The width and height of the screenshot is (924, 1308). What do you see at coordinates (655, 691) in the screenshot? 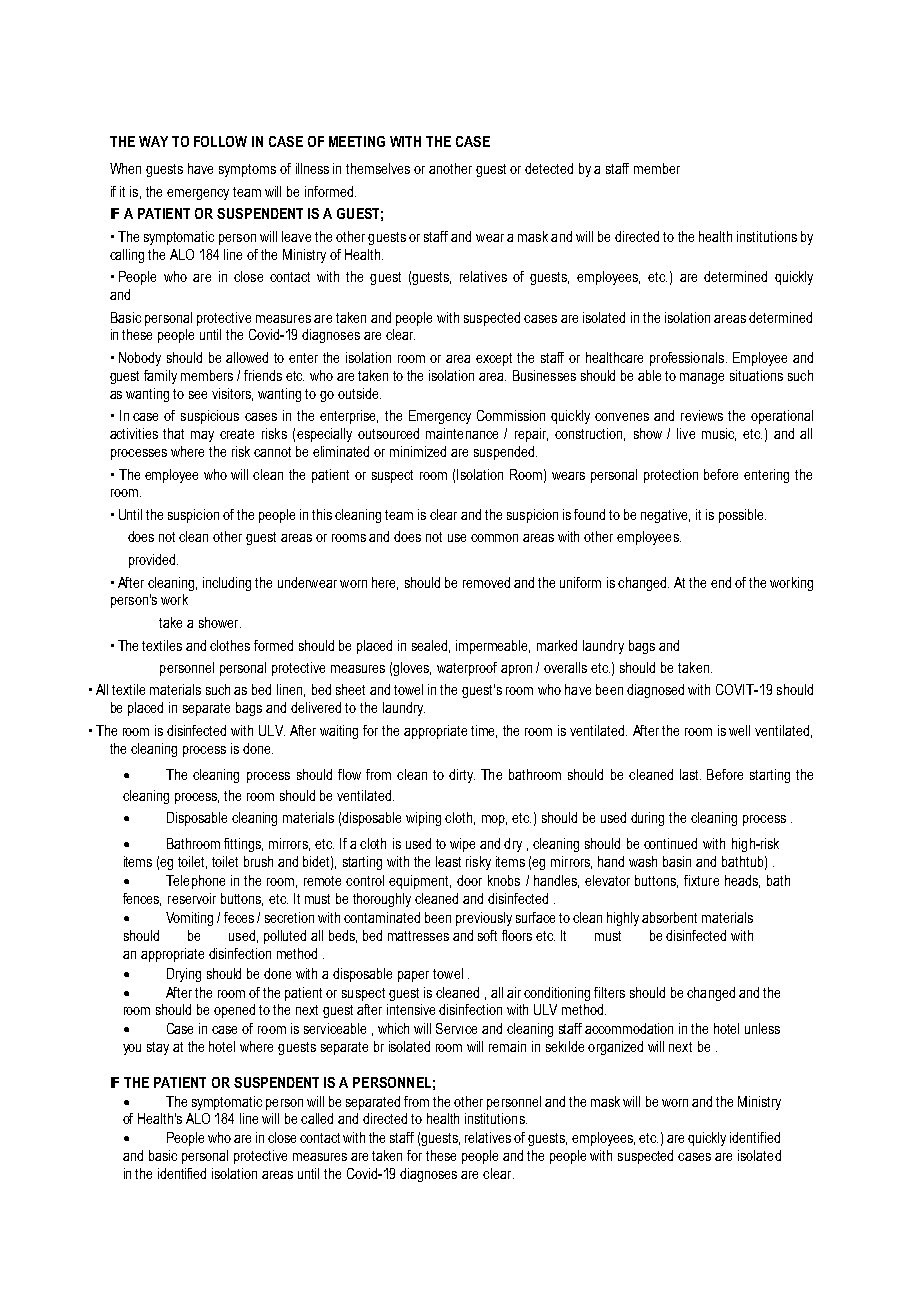
I see `diagnosed` at bounding box center [655, 691].
